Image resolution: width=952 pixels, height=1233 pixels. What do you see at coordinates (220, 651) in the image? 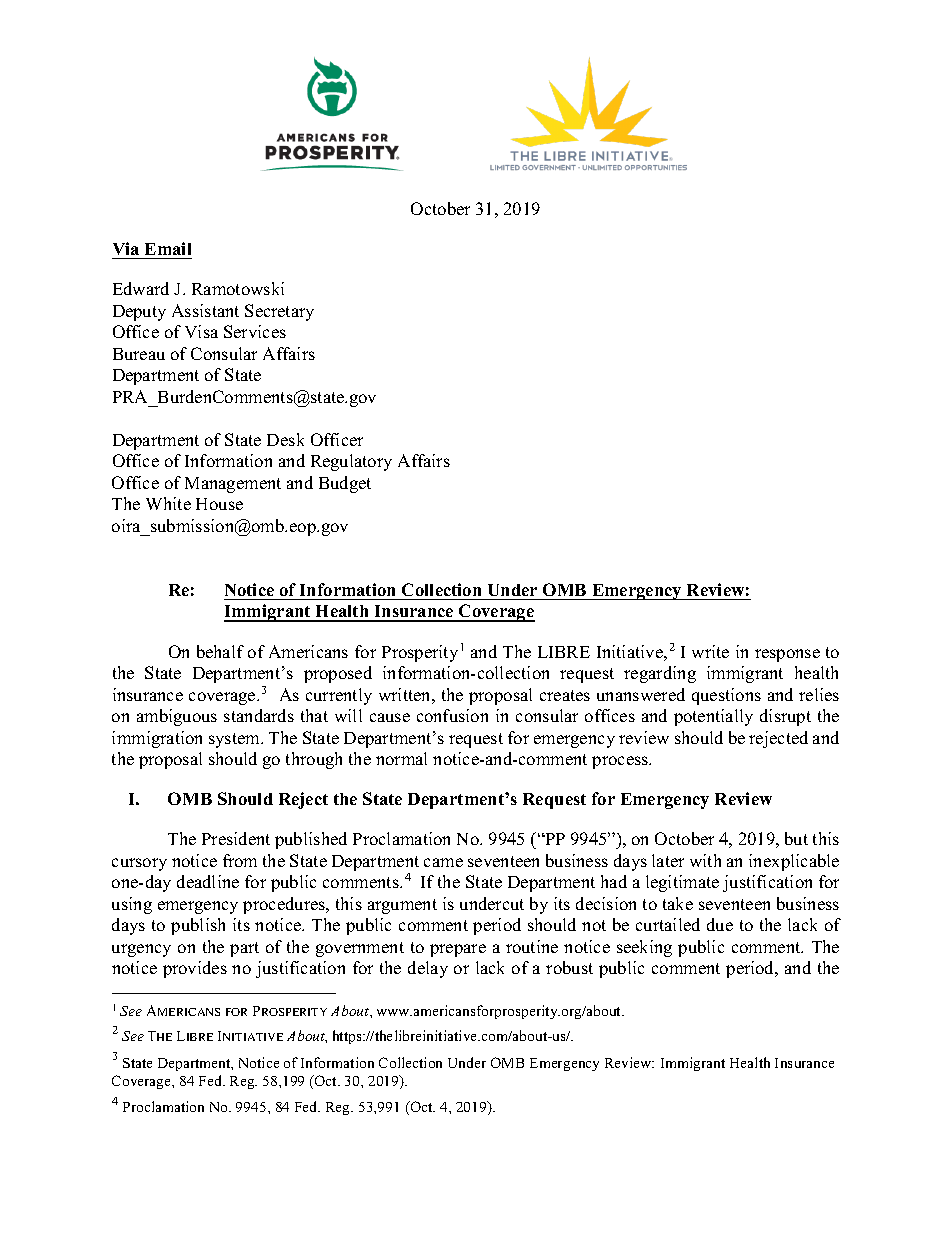
I see `behalf` at bounding box center [220, 651].
